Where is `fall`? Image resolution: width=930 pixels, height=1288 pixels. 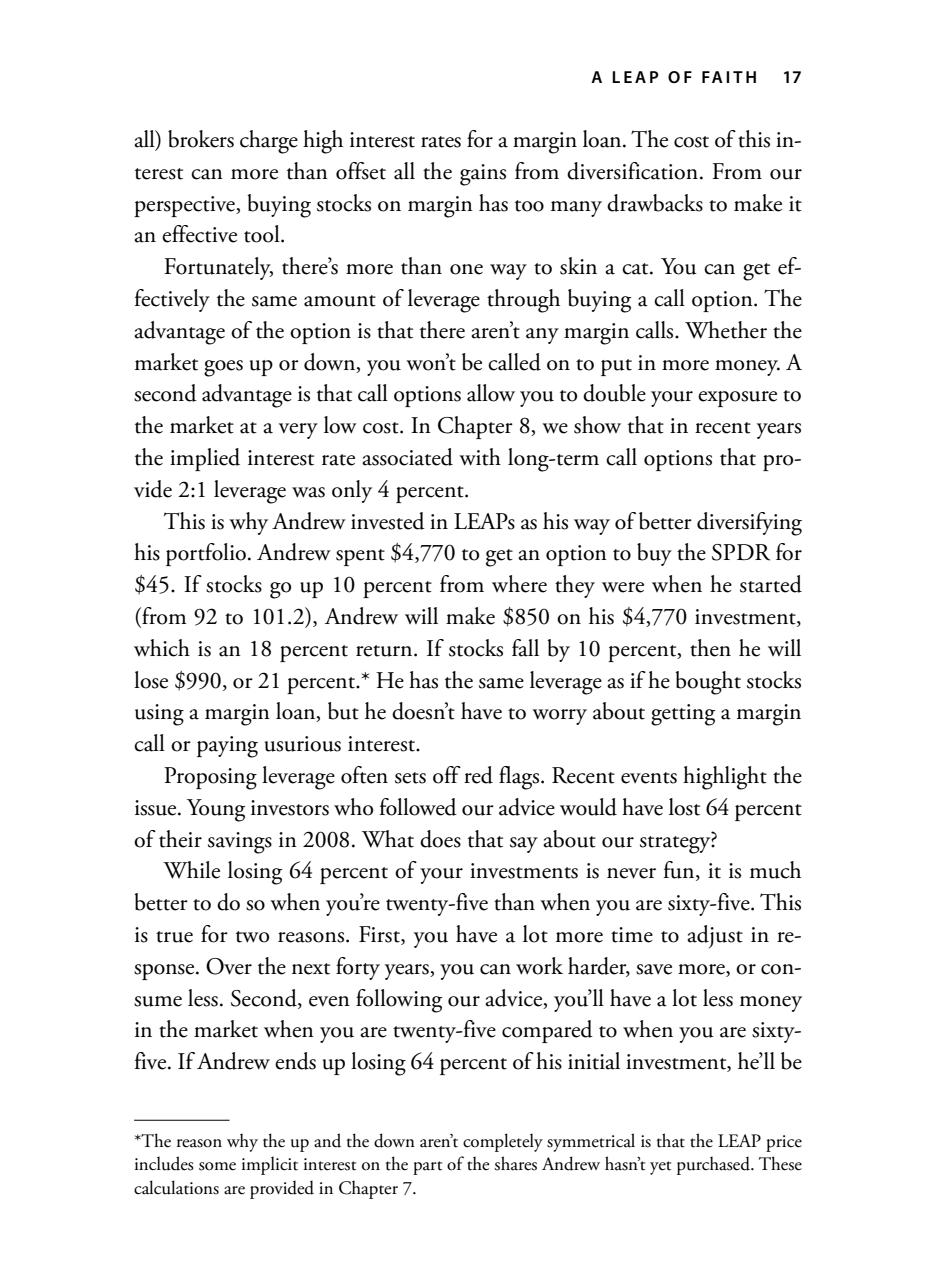 fall is located at coordinates (525, 648).
